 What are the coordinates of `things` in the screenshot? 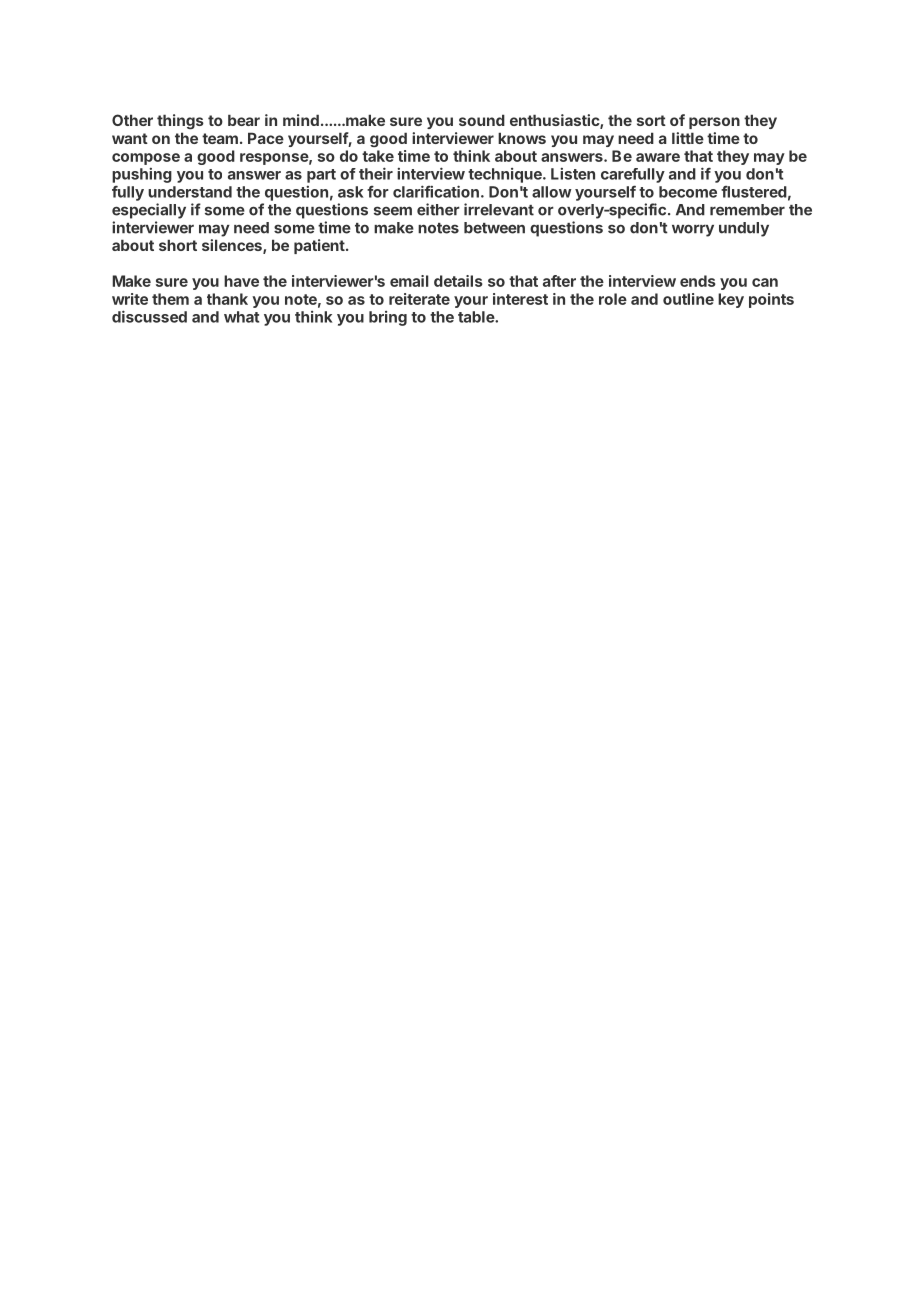 It's located at (180, 122).
